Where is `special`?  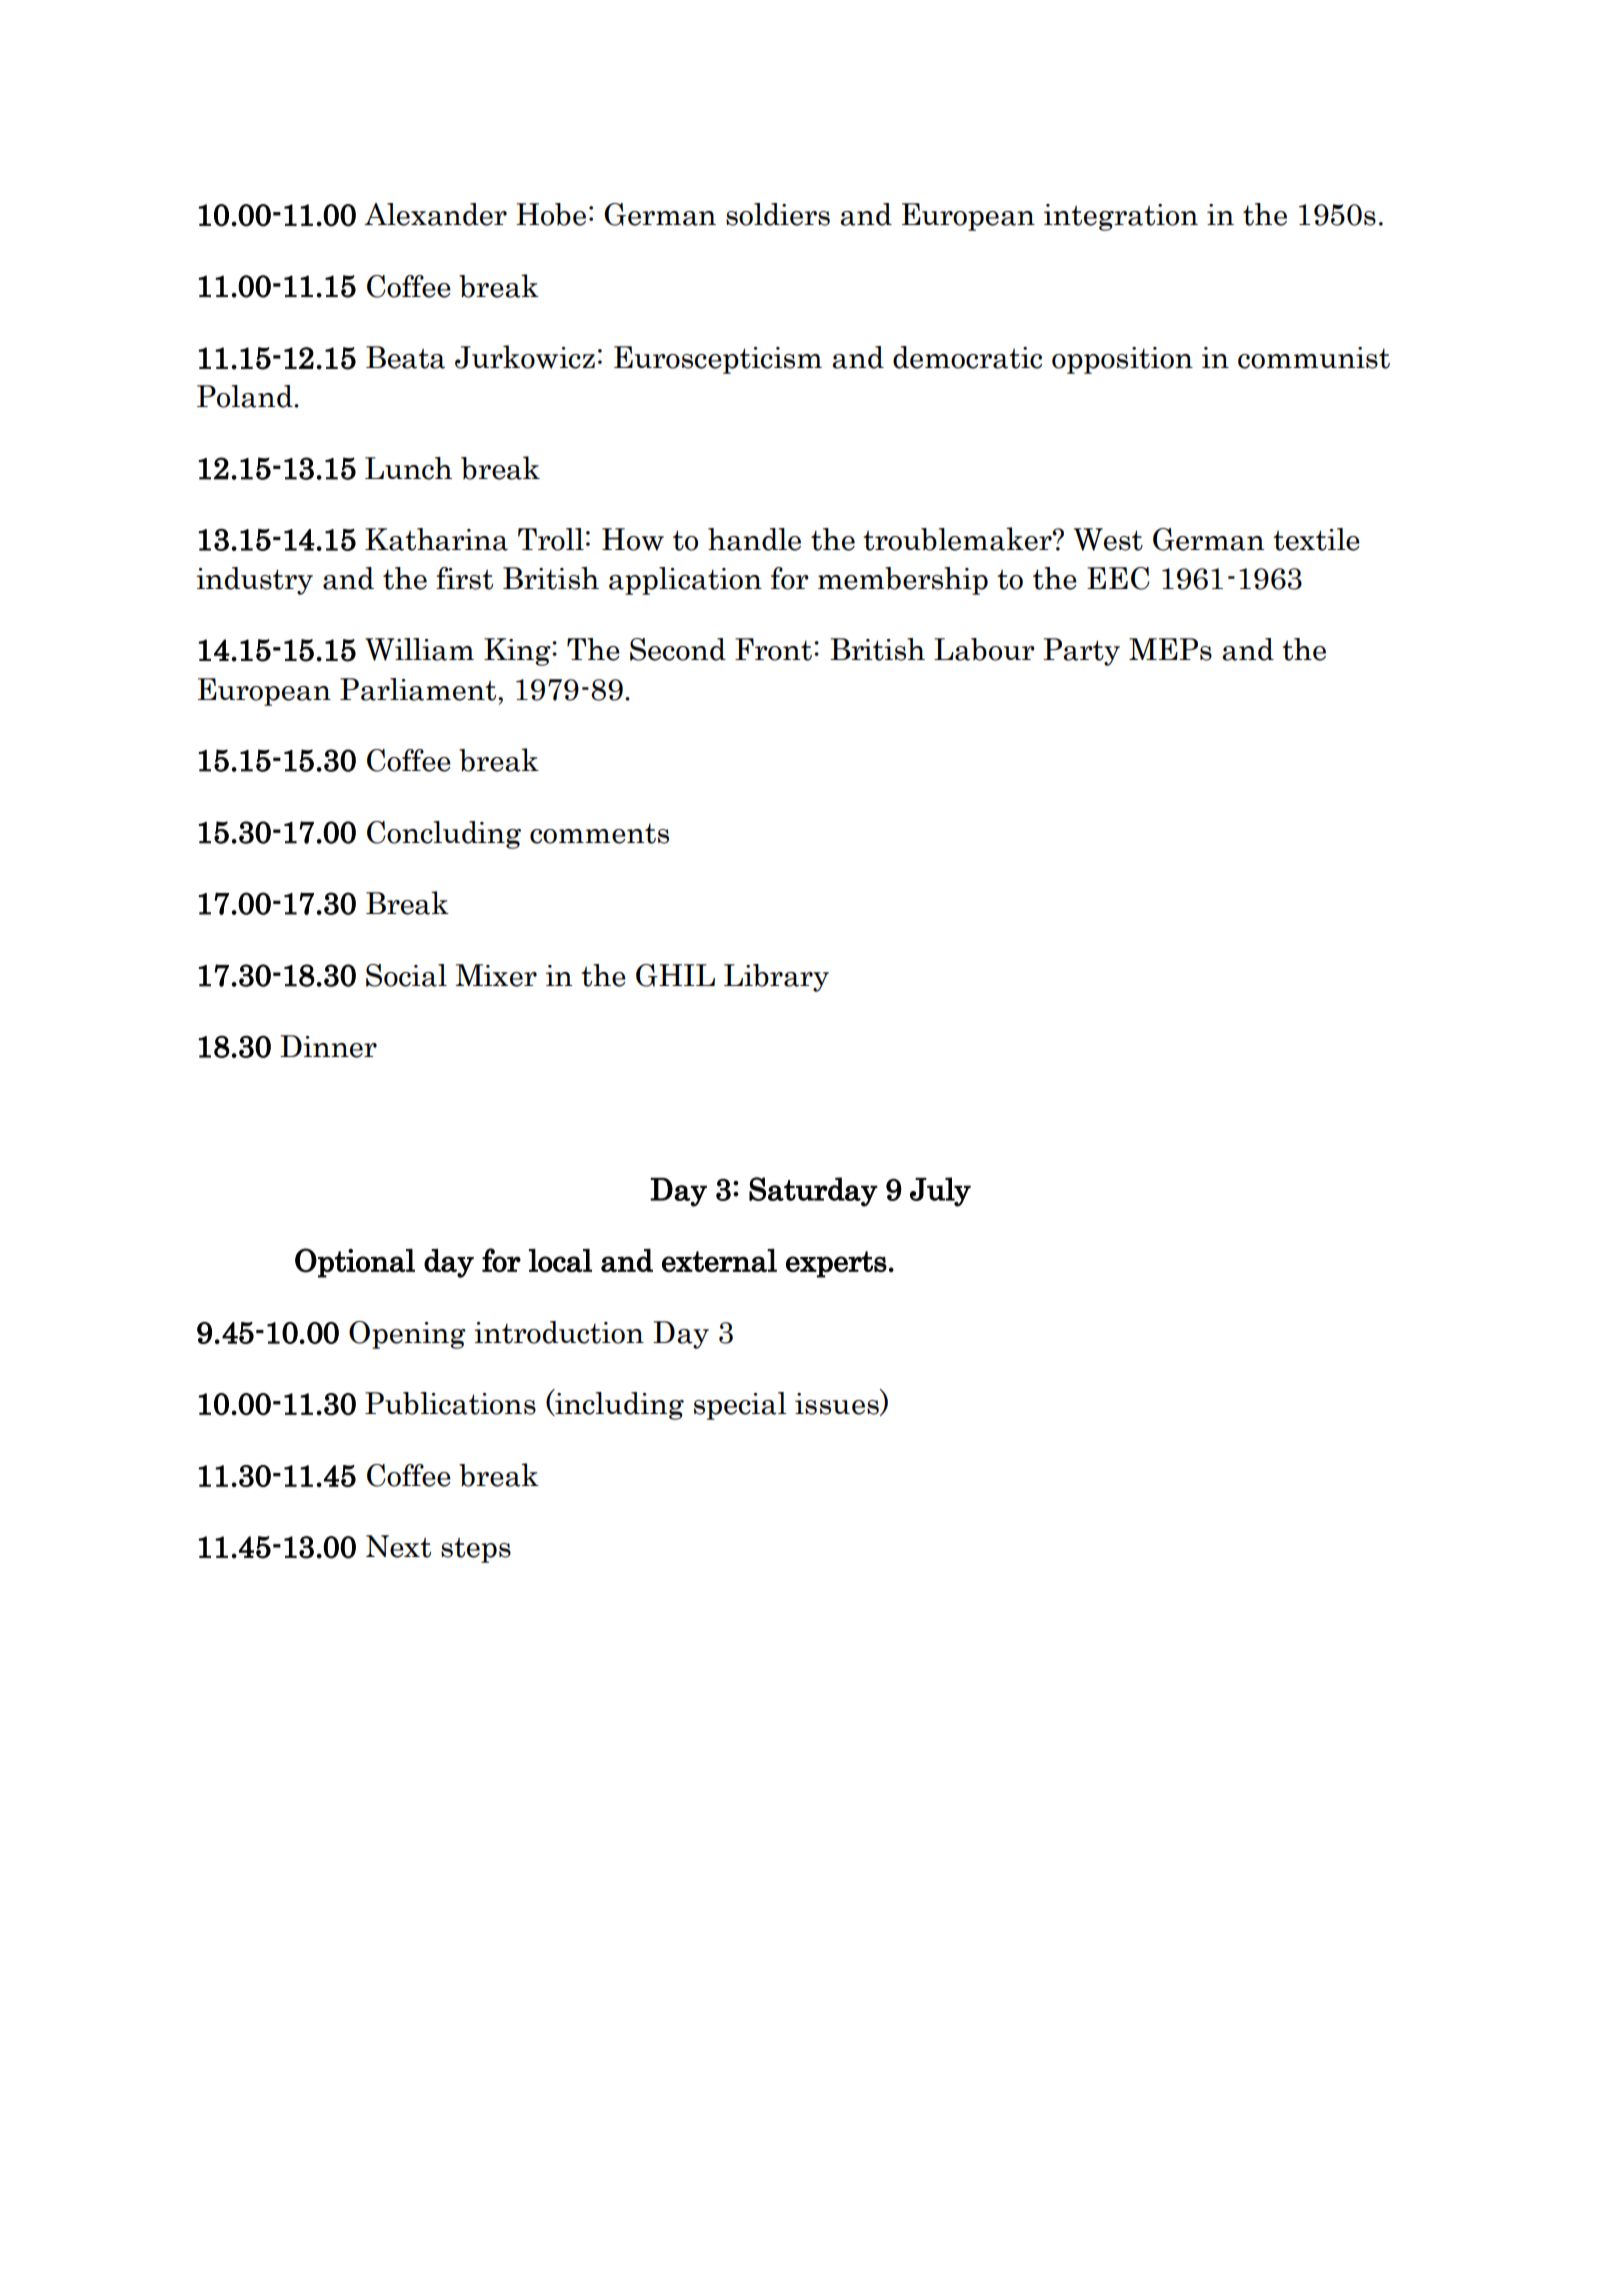 special is located at coordinates (740, 1406).
